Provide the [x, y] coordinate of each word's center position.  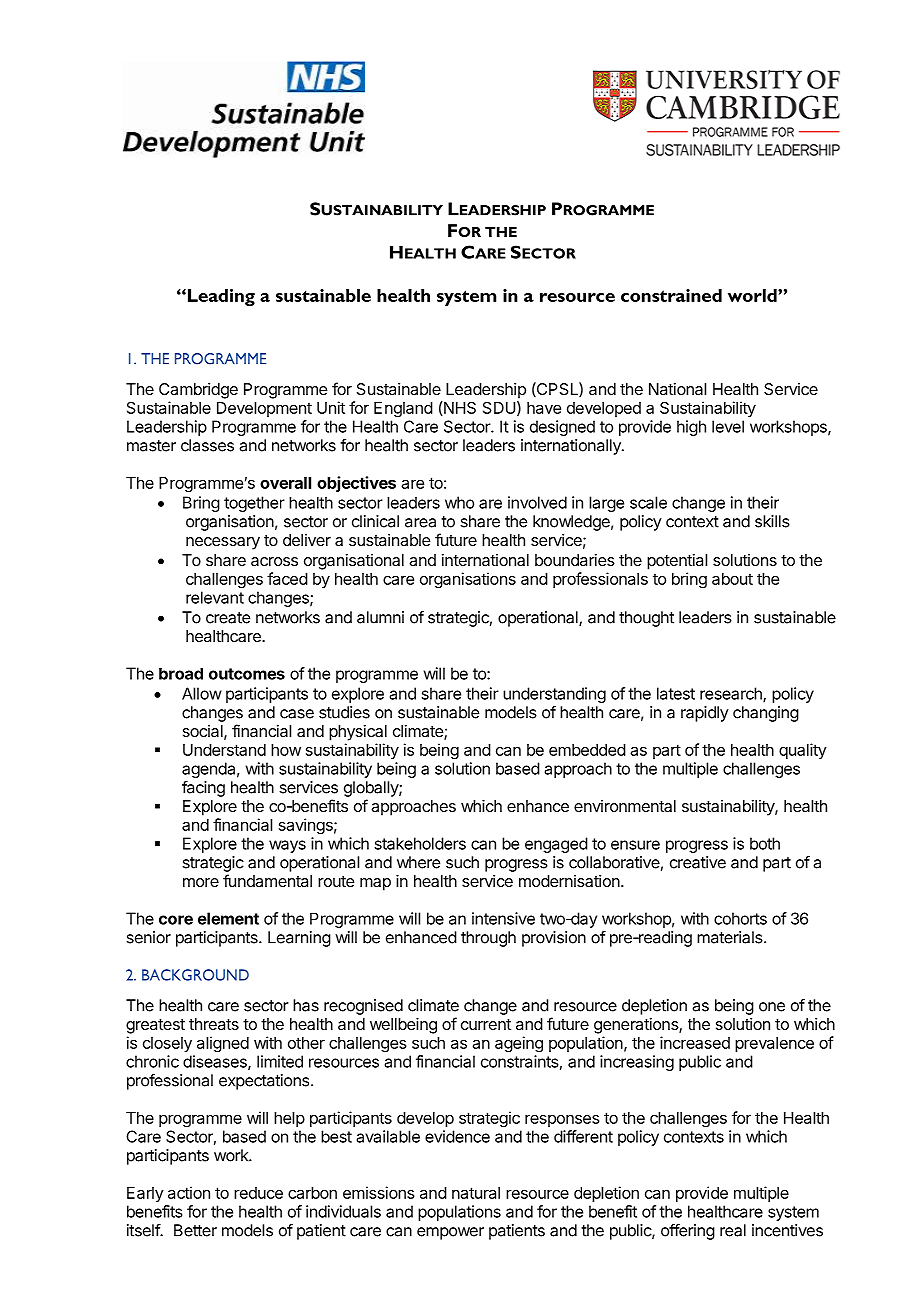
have [544, 408]
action [189, 1192]
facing [203, 789]
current [486, 1024]
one [772, 1007]
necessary [223, 543]
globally [372, 789]
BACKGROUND [195, 975]
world [753, 295]
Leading [220, 297]
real [733, 1230]
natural [476, 1193]
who [459, 502]
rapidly [705, 714]
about [732, 579]
